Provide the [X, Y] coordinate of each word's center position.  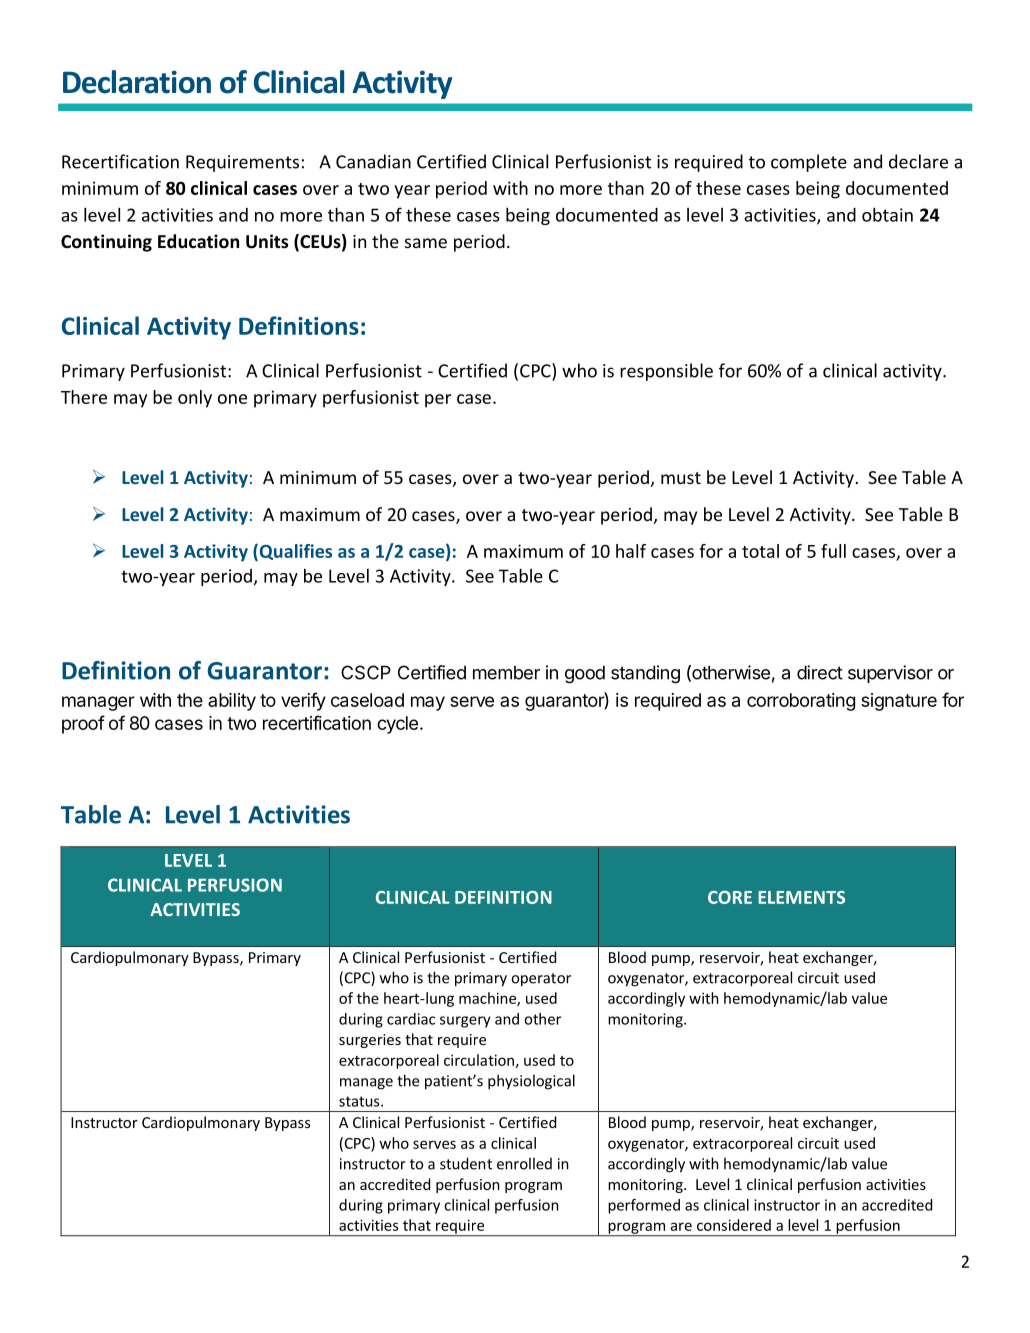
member [506, 673]
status [360, 1101]
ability [232, 702]
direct [820, 672]
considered [734, 1225]
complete [809, 163]
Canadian [373, 161]
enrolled [524, 1163]
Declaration [137, 82]
